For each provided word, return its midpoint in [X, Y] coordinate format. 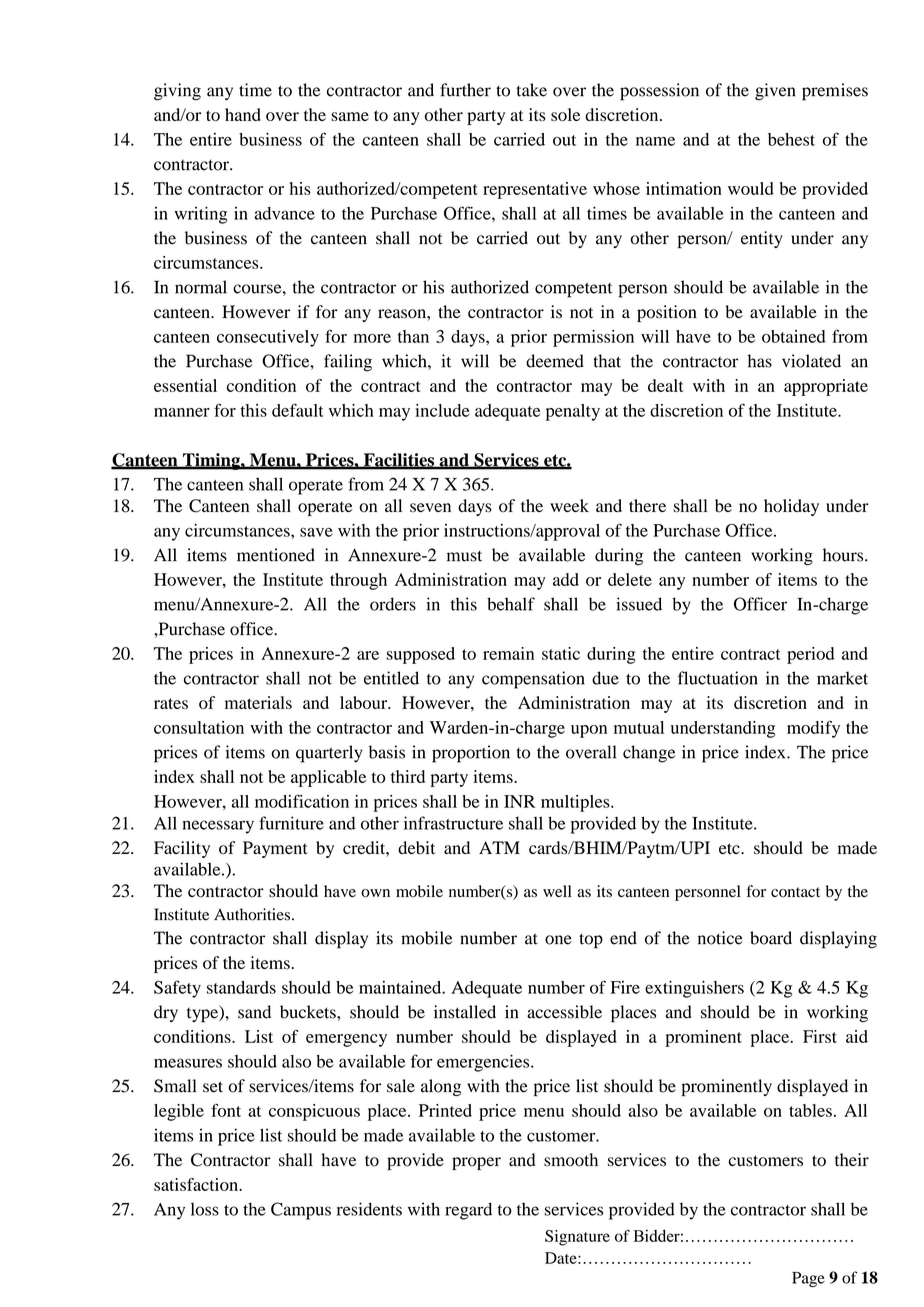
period [811, 655]
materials [258, 702]
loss [205, 1209]
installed [465, 1012]
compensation [533, 680]
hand [243, 114]
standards [241, 987]
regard [468, 1211]
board [771, 938]
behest [791, 139]
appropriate [826, 387]
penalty [573, 412]
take [531, 90]
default [298, 410]
